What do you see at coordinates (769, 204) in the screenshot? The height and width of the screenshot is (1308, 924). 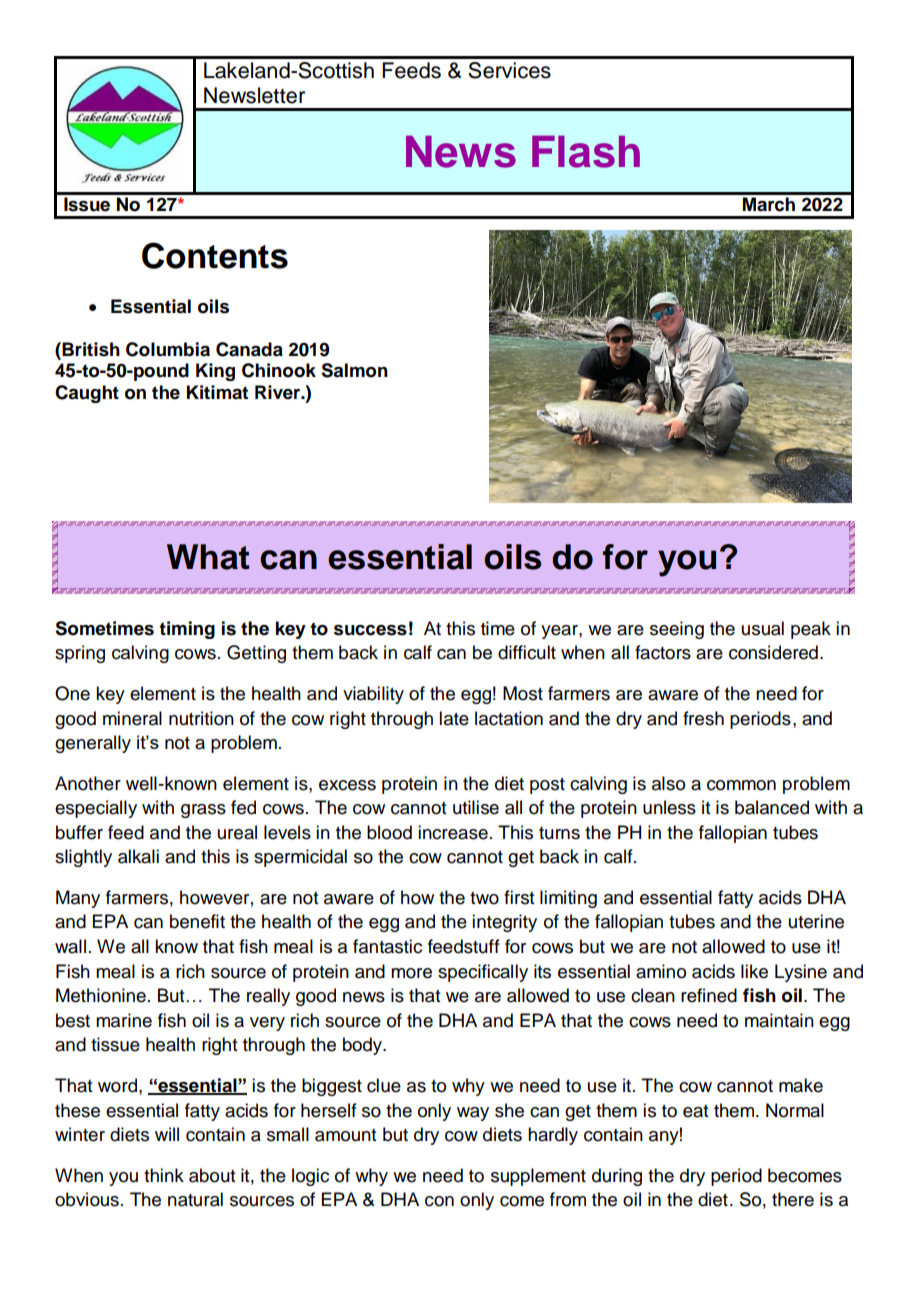 I see `March` at bounding box center [769, 204].
